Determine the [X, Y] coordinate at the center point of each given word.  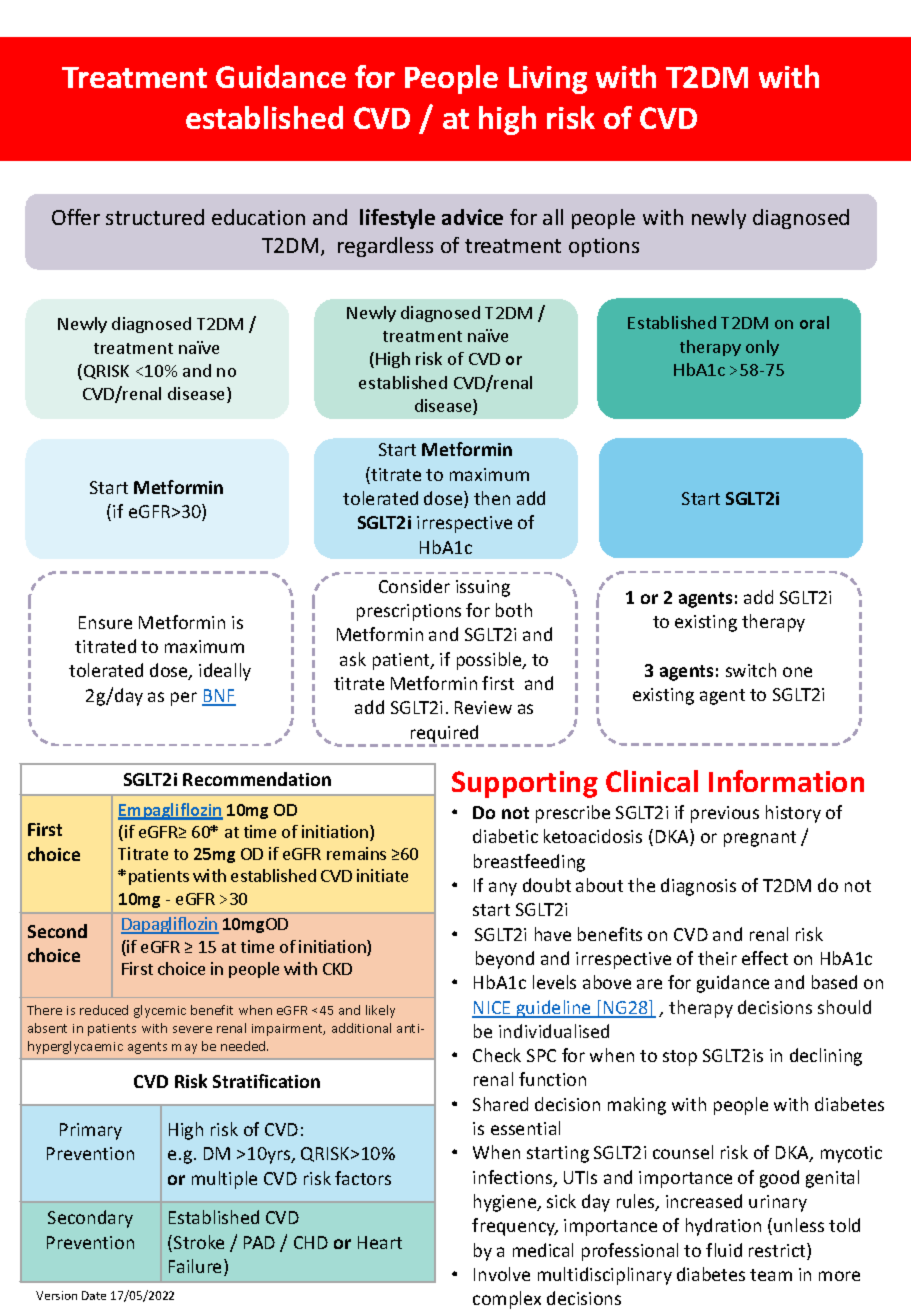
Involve [502, 1274]
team [771, 1275]
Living [548, 80]
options [604, 247]
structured [155, 217]
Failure [197, 1267]
